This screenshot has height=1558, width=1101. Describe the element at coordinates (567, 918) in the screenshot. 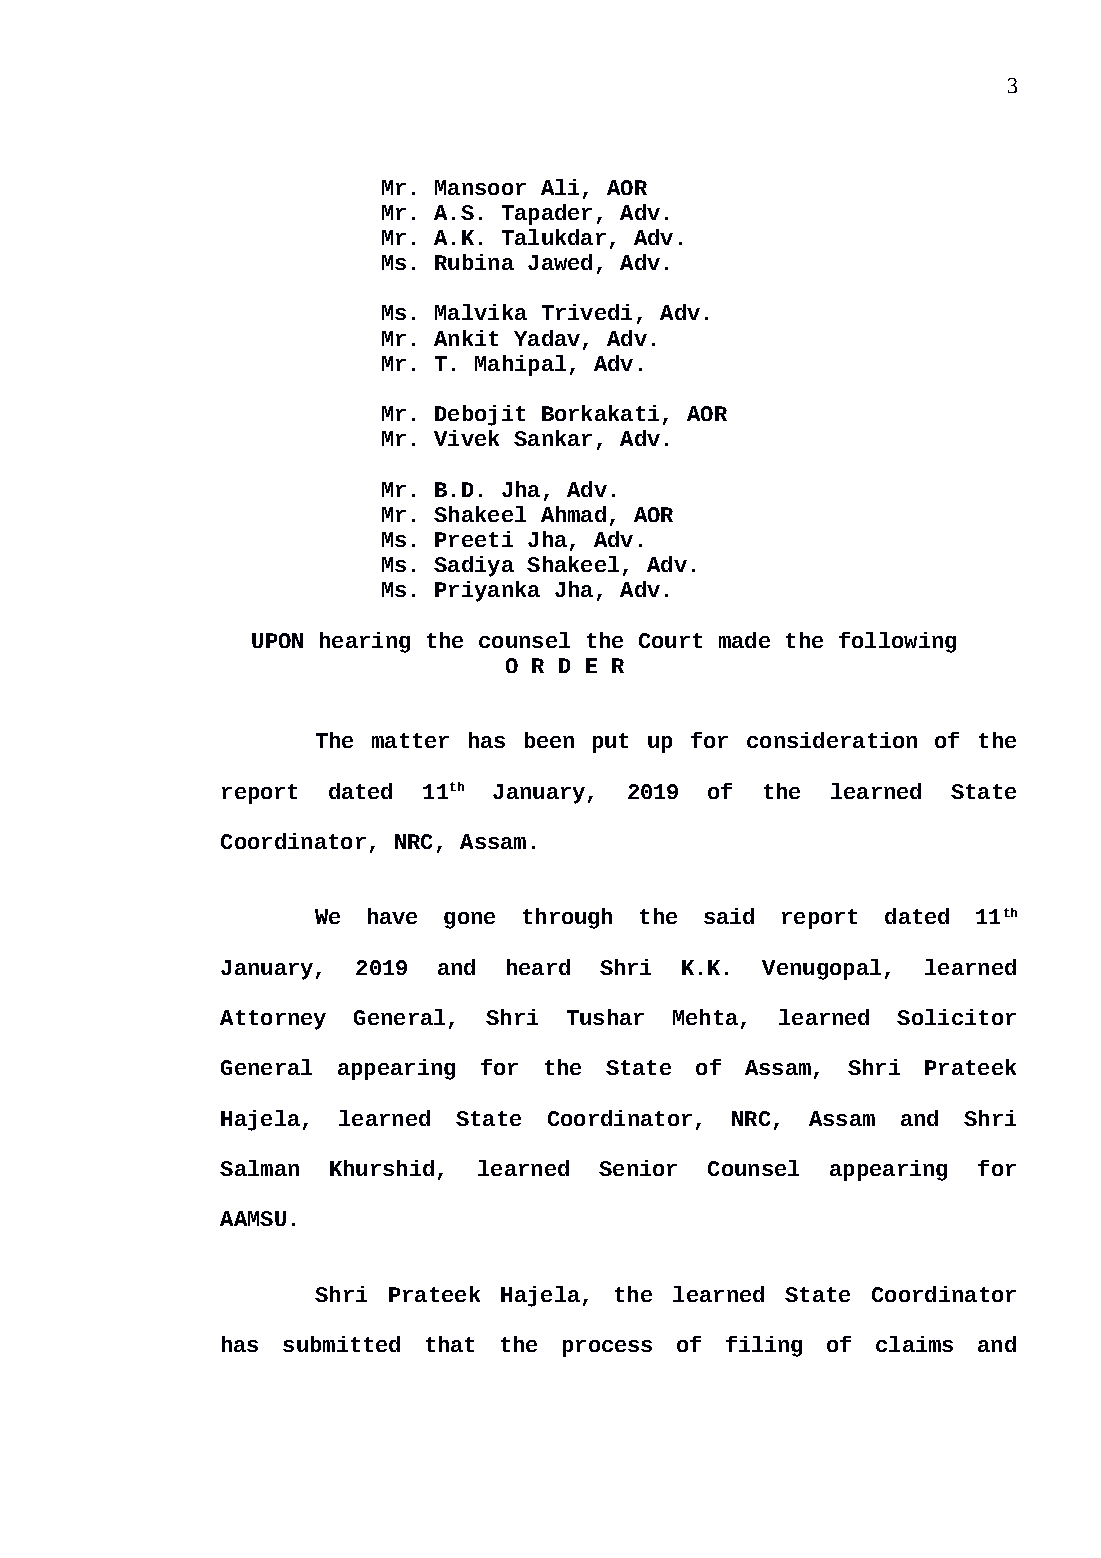

I see `through` at that location.
